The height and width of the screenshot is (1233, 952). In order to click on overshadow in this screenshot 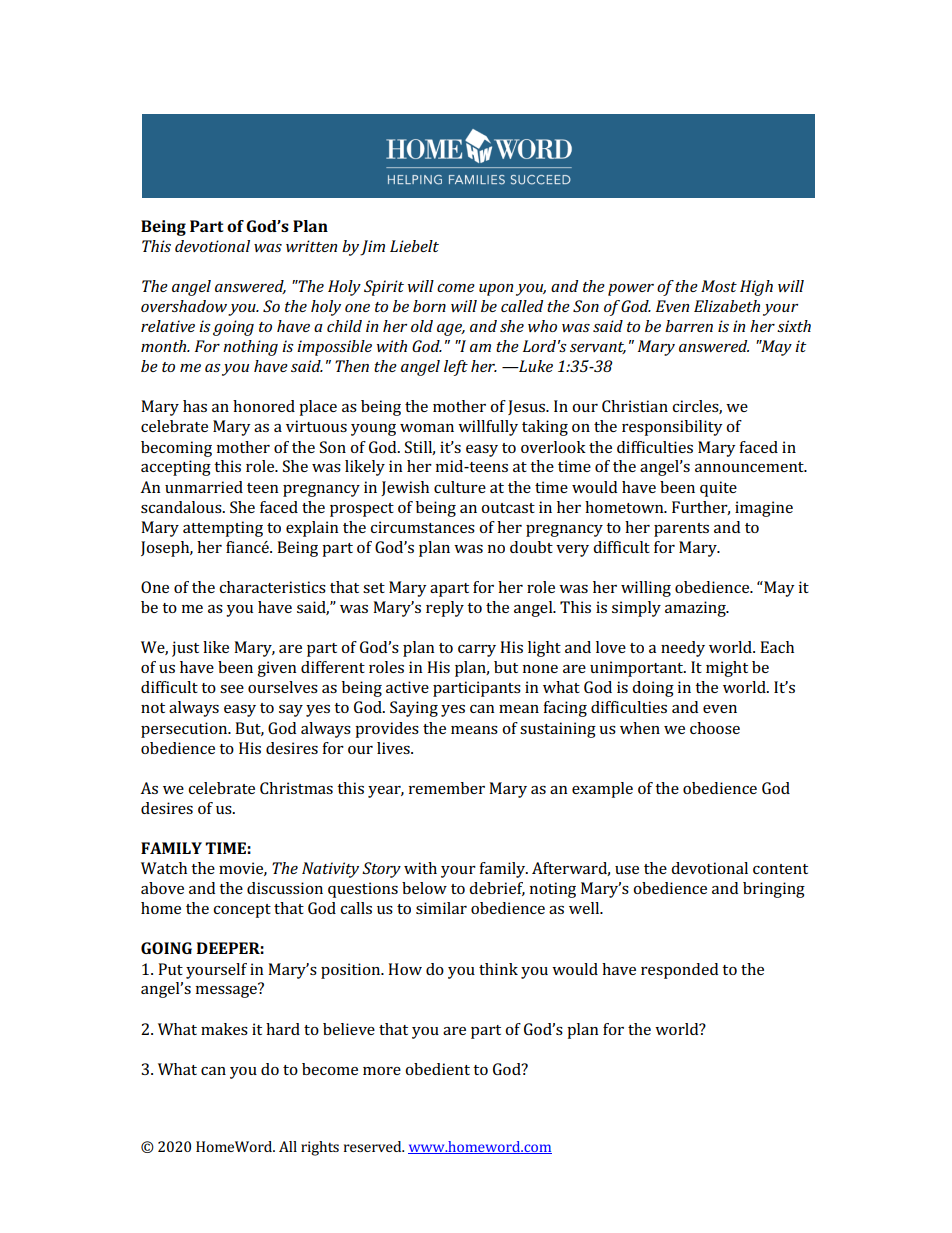, I will do `click(184, 306)`.
